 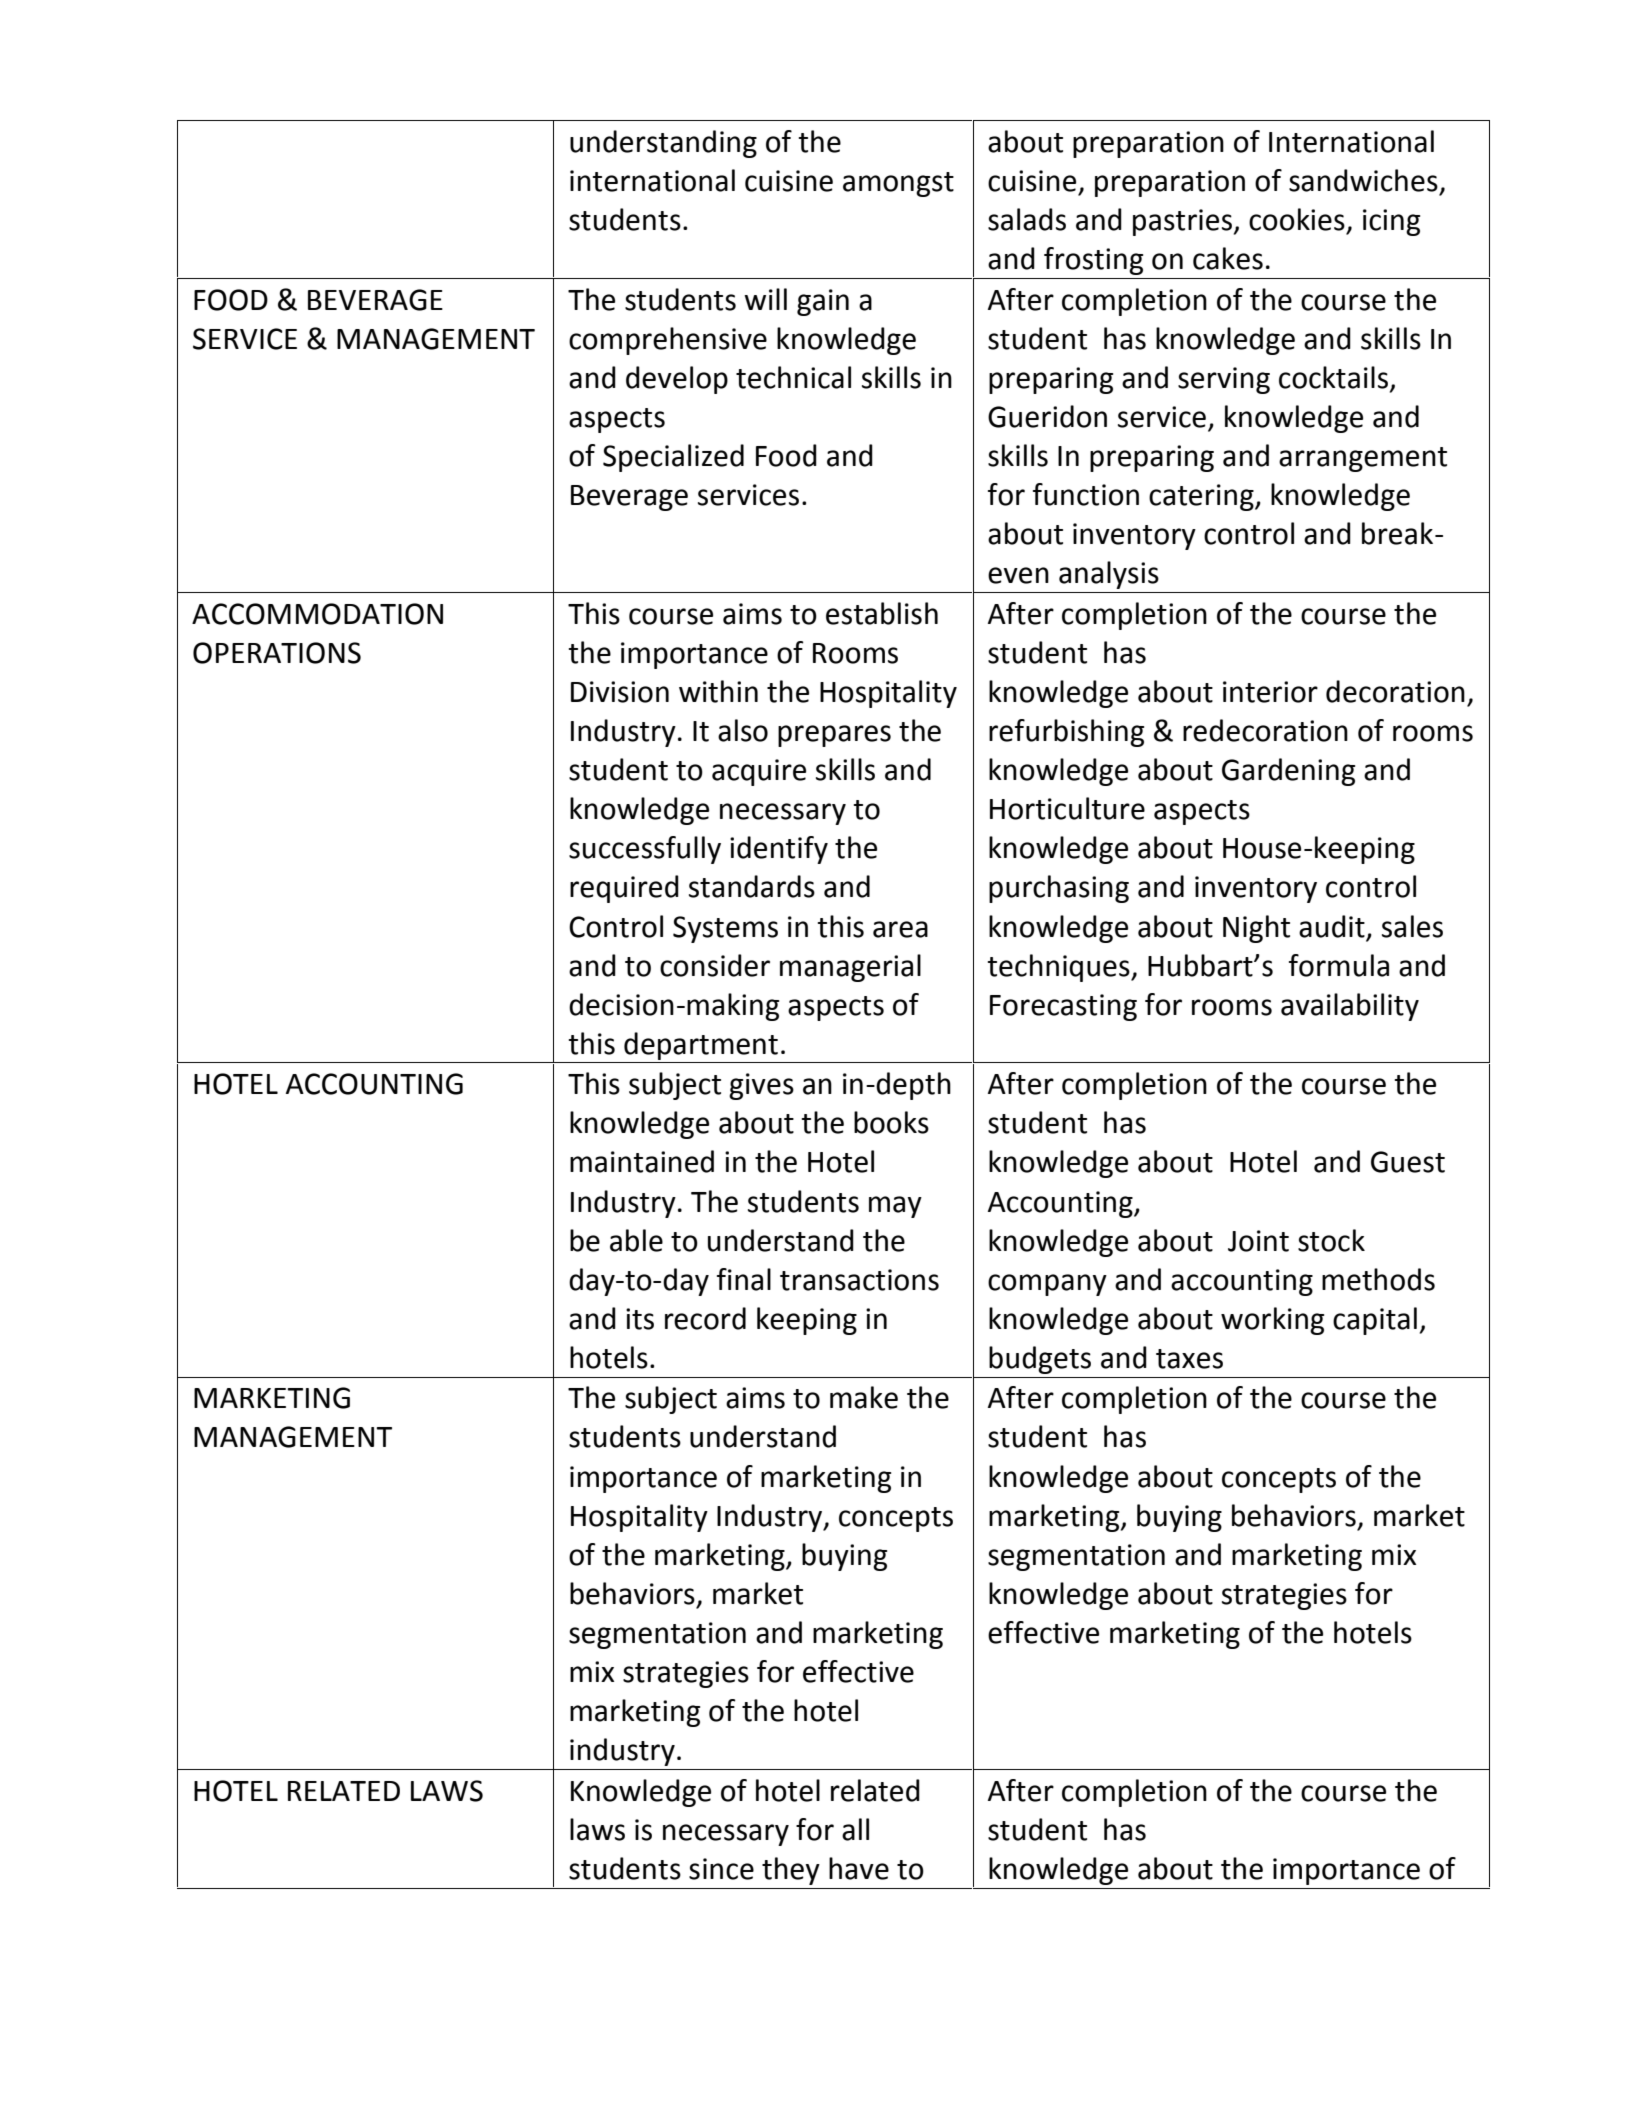 What do you see at coordinates (721, 1869) in the screenshot?
I see `since` at bounding box center [721, 1869].
